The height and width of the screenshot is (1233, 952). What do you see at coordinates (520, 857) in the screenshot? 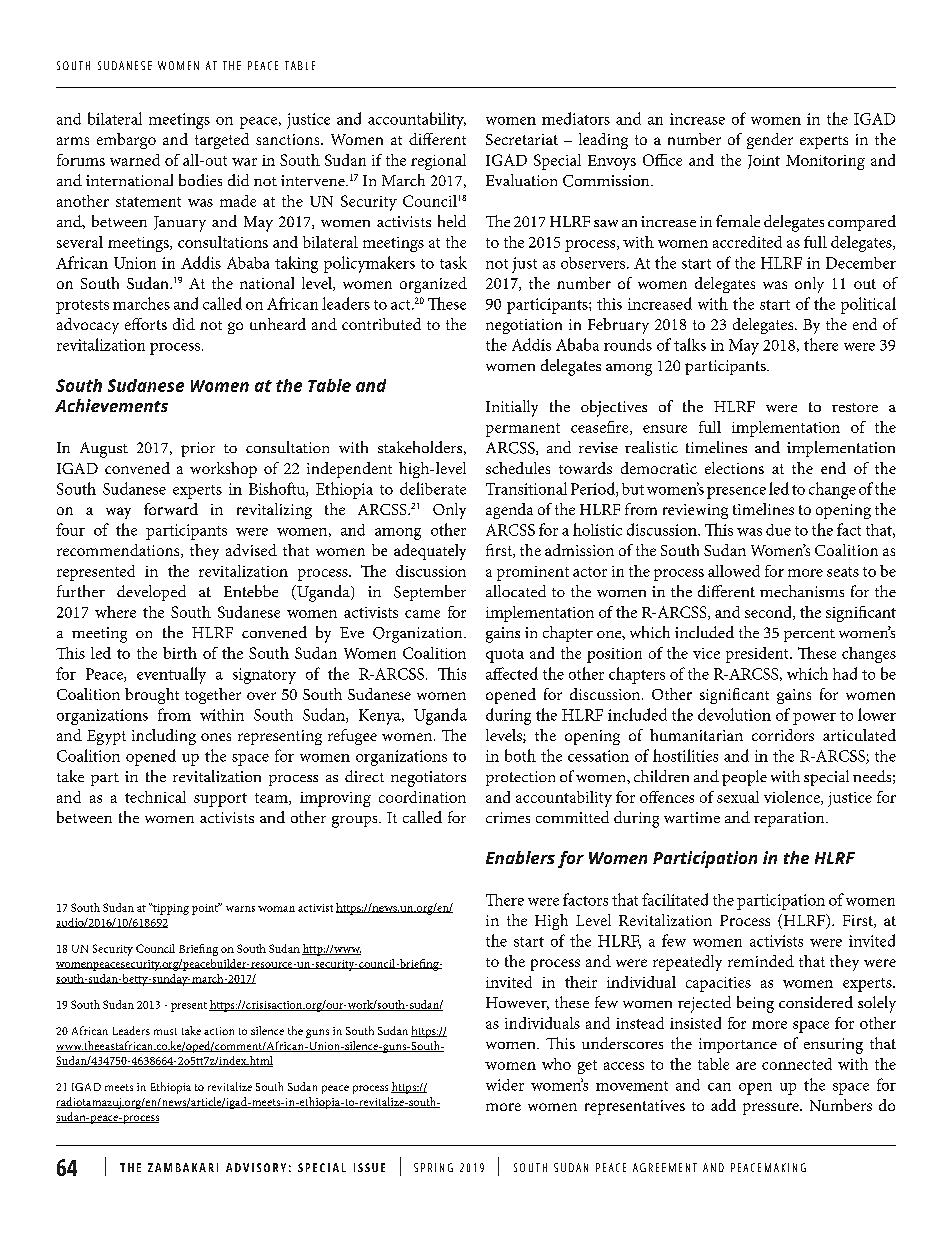
I see `Enablers` at bounding box center [520, 857].
